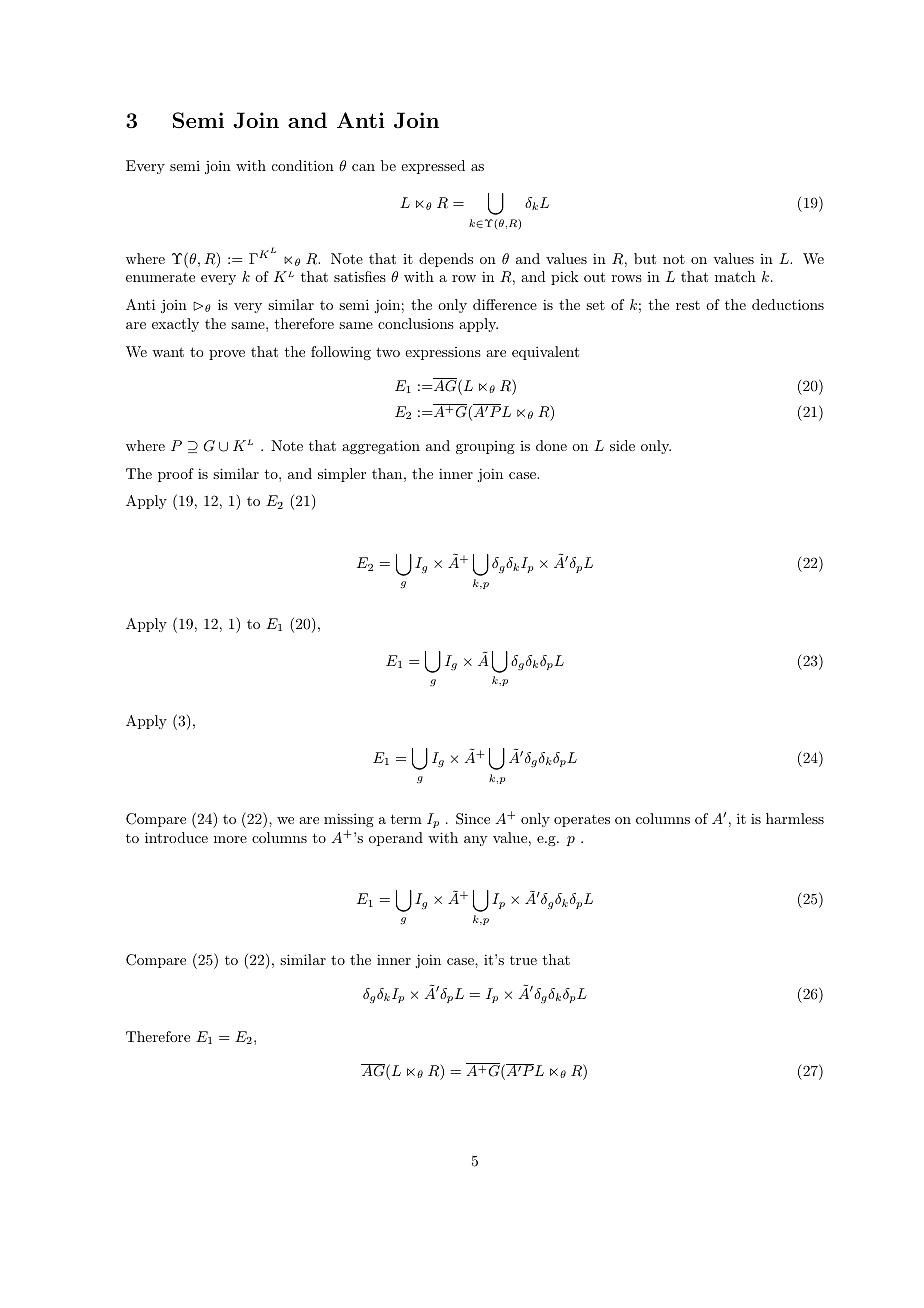 The height and width of the page is (1308, 924). I want to click on grouping, so click(485, 447).
